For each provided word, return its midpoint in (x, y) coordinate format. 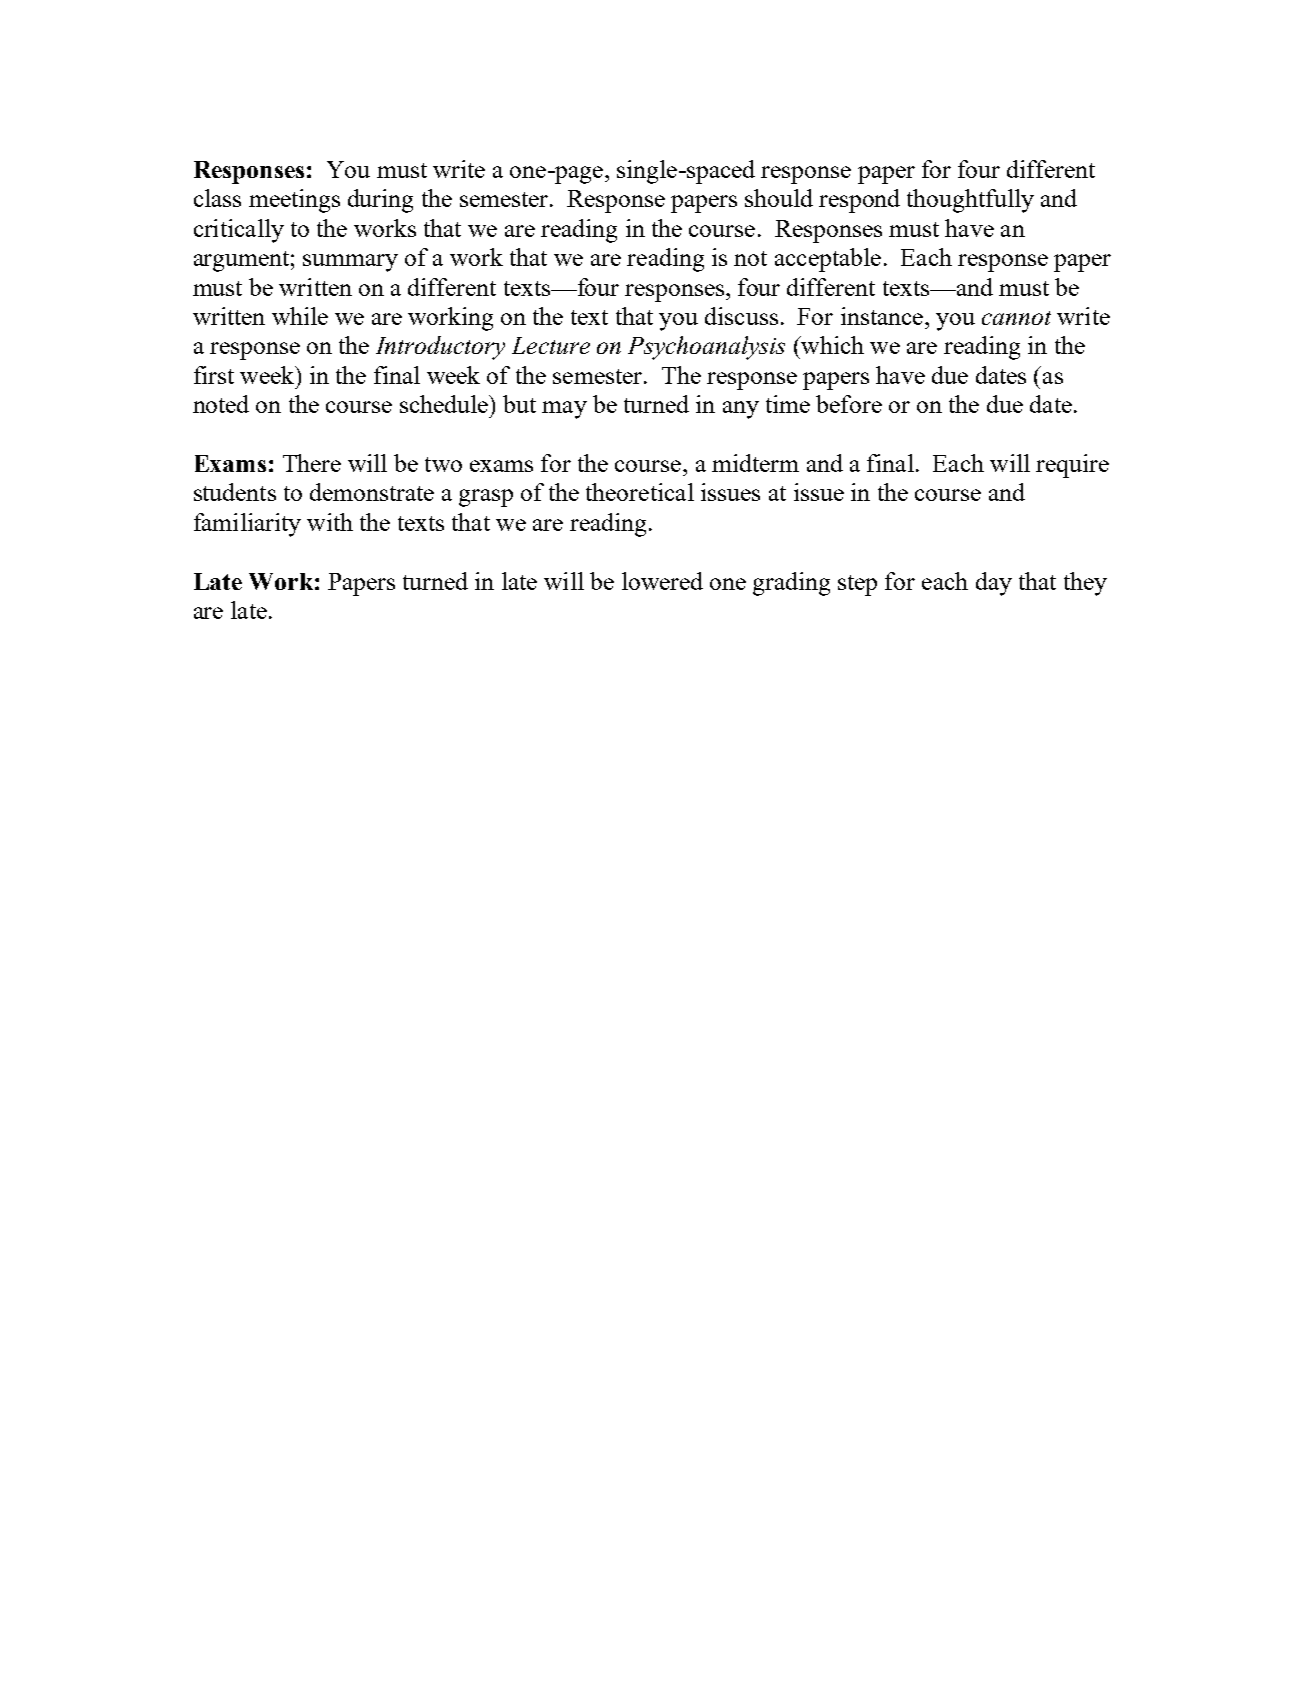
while (300, 316)
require (1072, 466)
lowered (662, 581)
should (779, 198)
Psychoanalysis (706, 348)
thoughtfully (970, 201)
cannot (1016, 318)
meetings (294, 201)
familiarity (247, 525)
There (312, 463)
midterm (755, 463)
